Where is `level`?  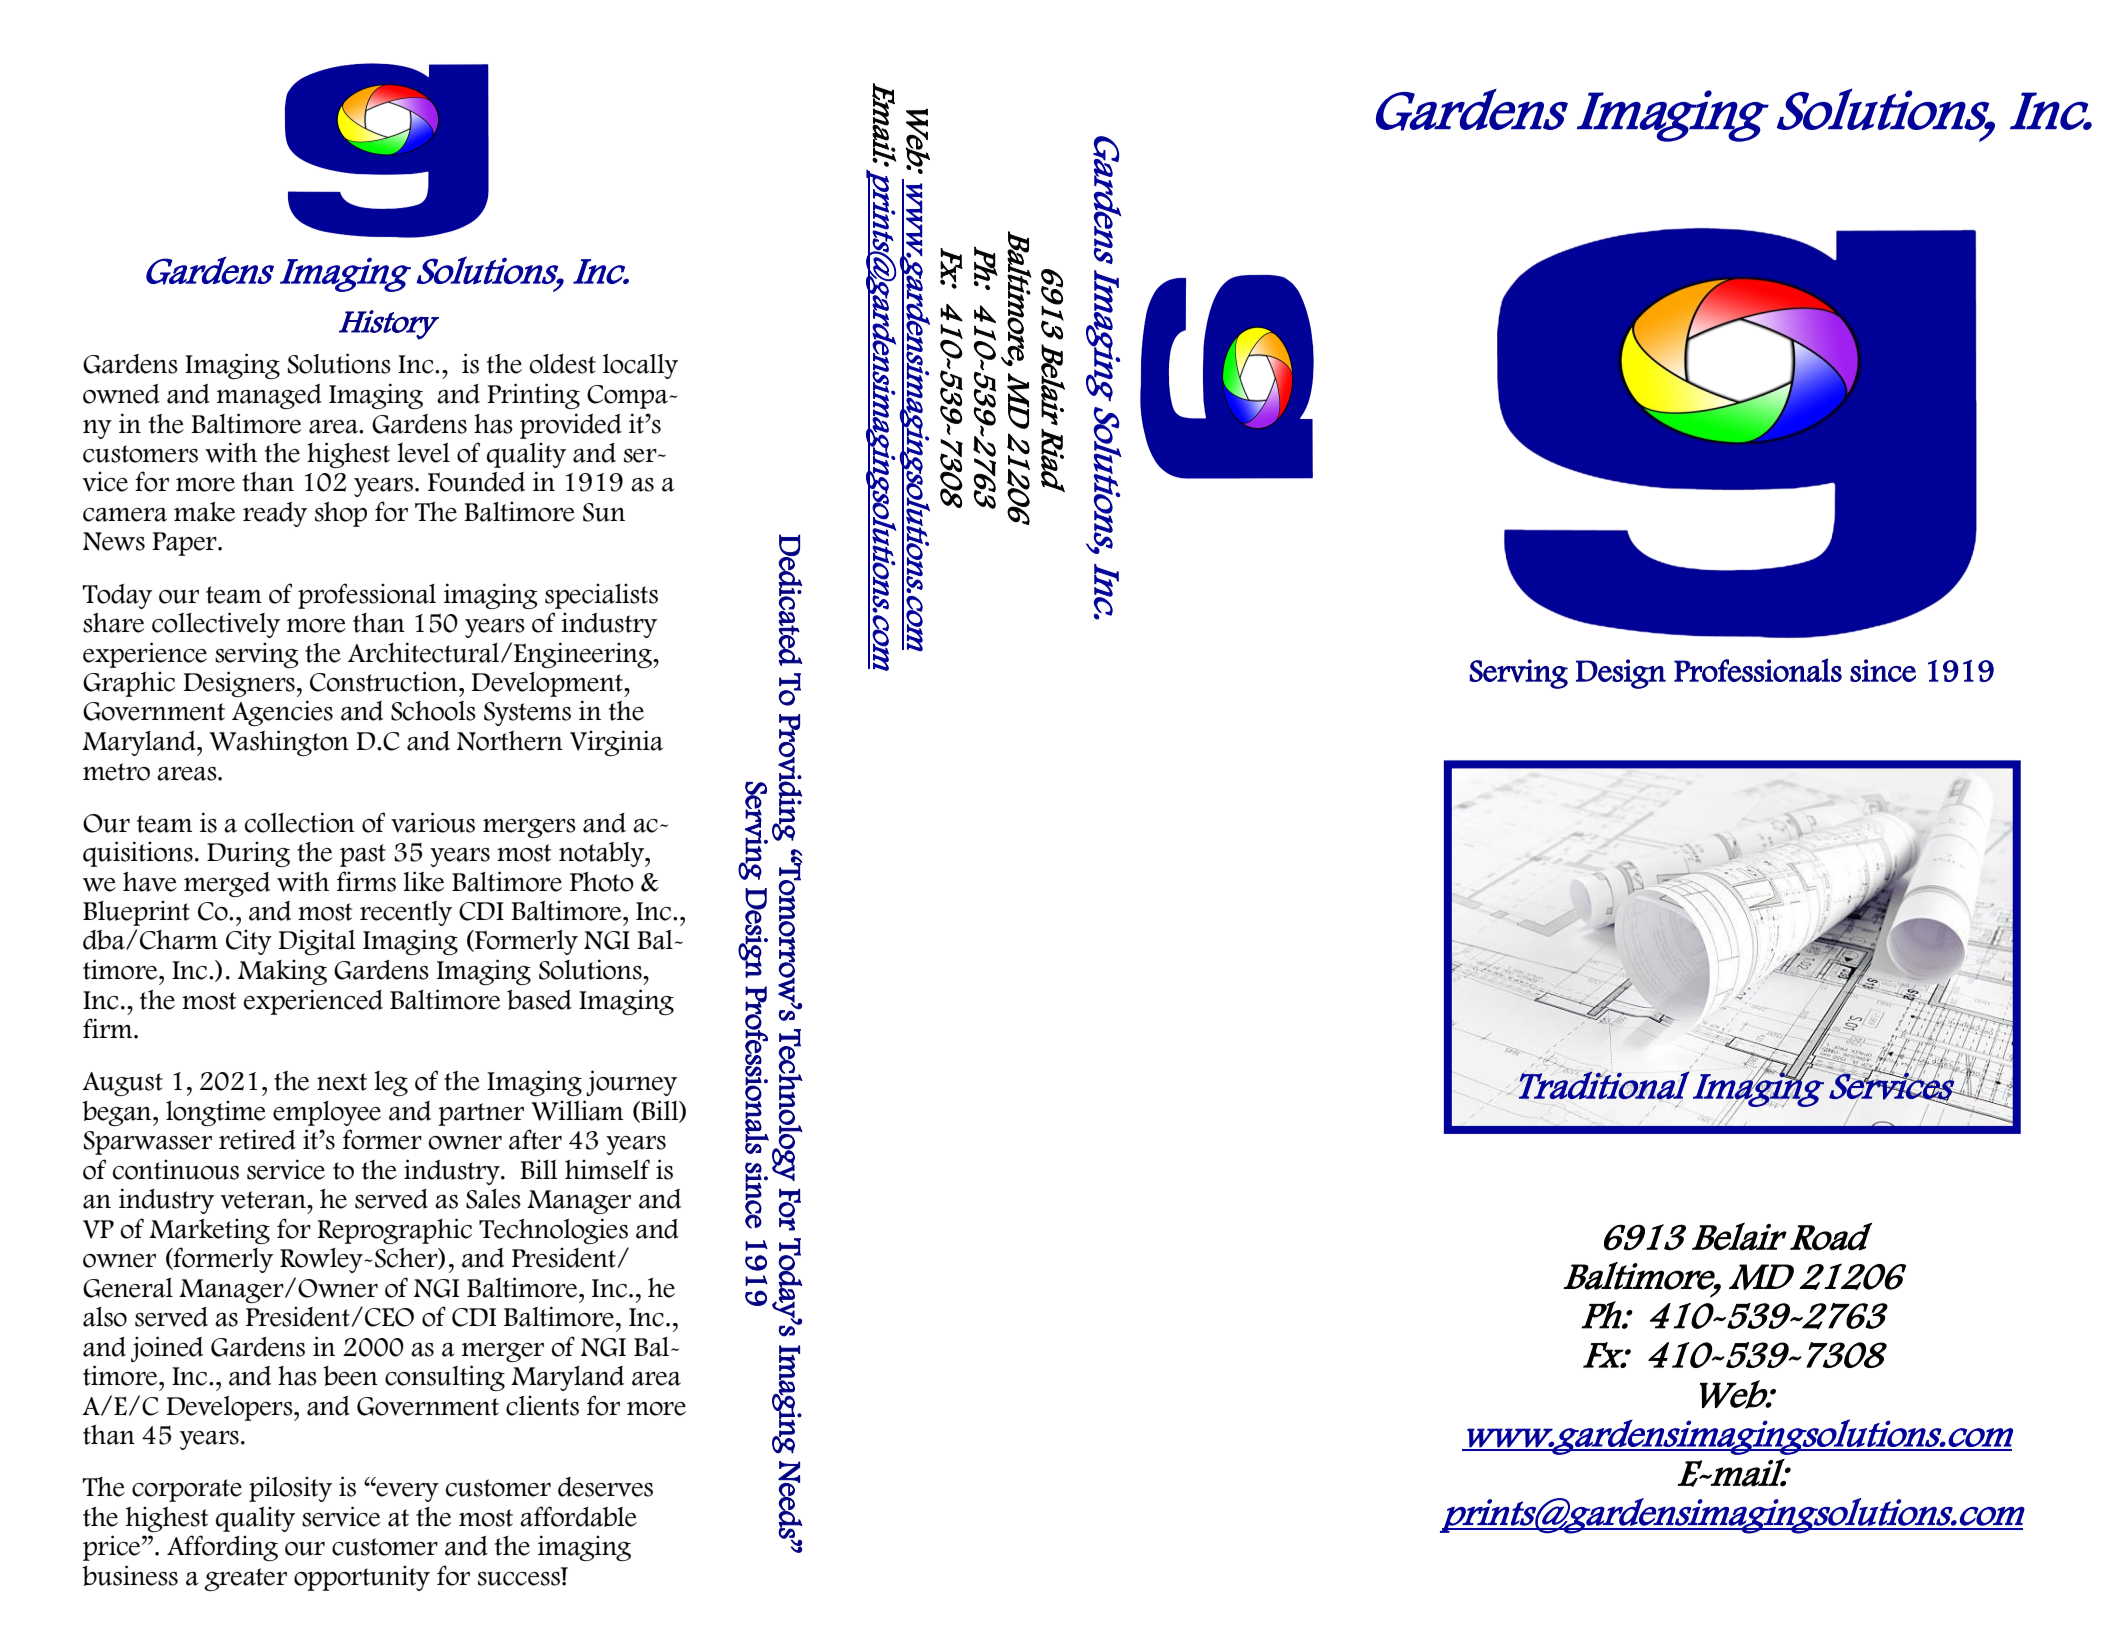
level is located at coordinates (423, 453).
